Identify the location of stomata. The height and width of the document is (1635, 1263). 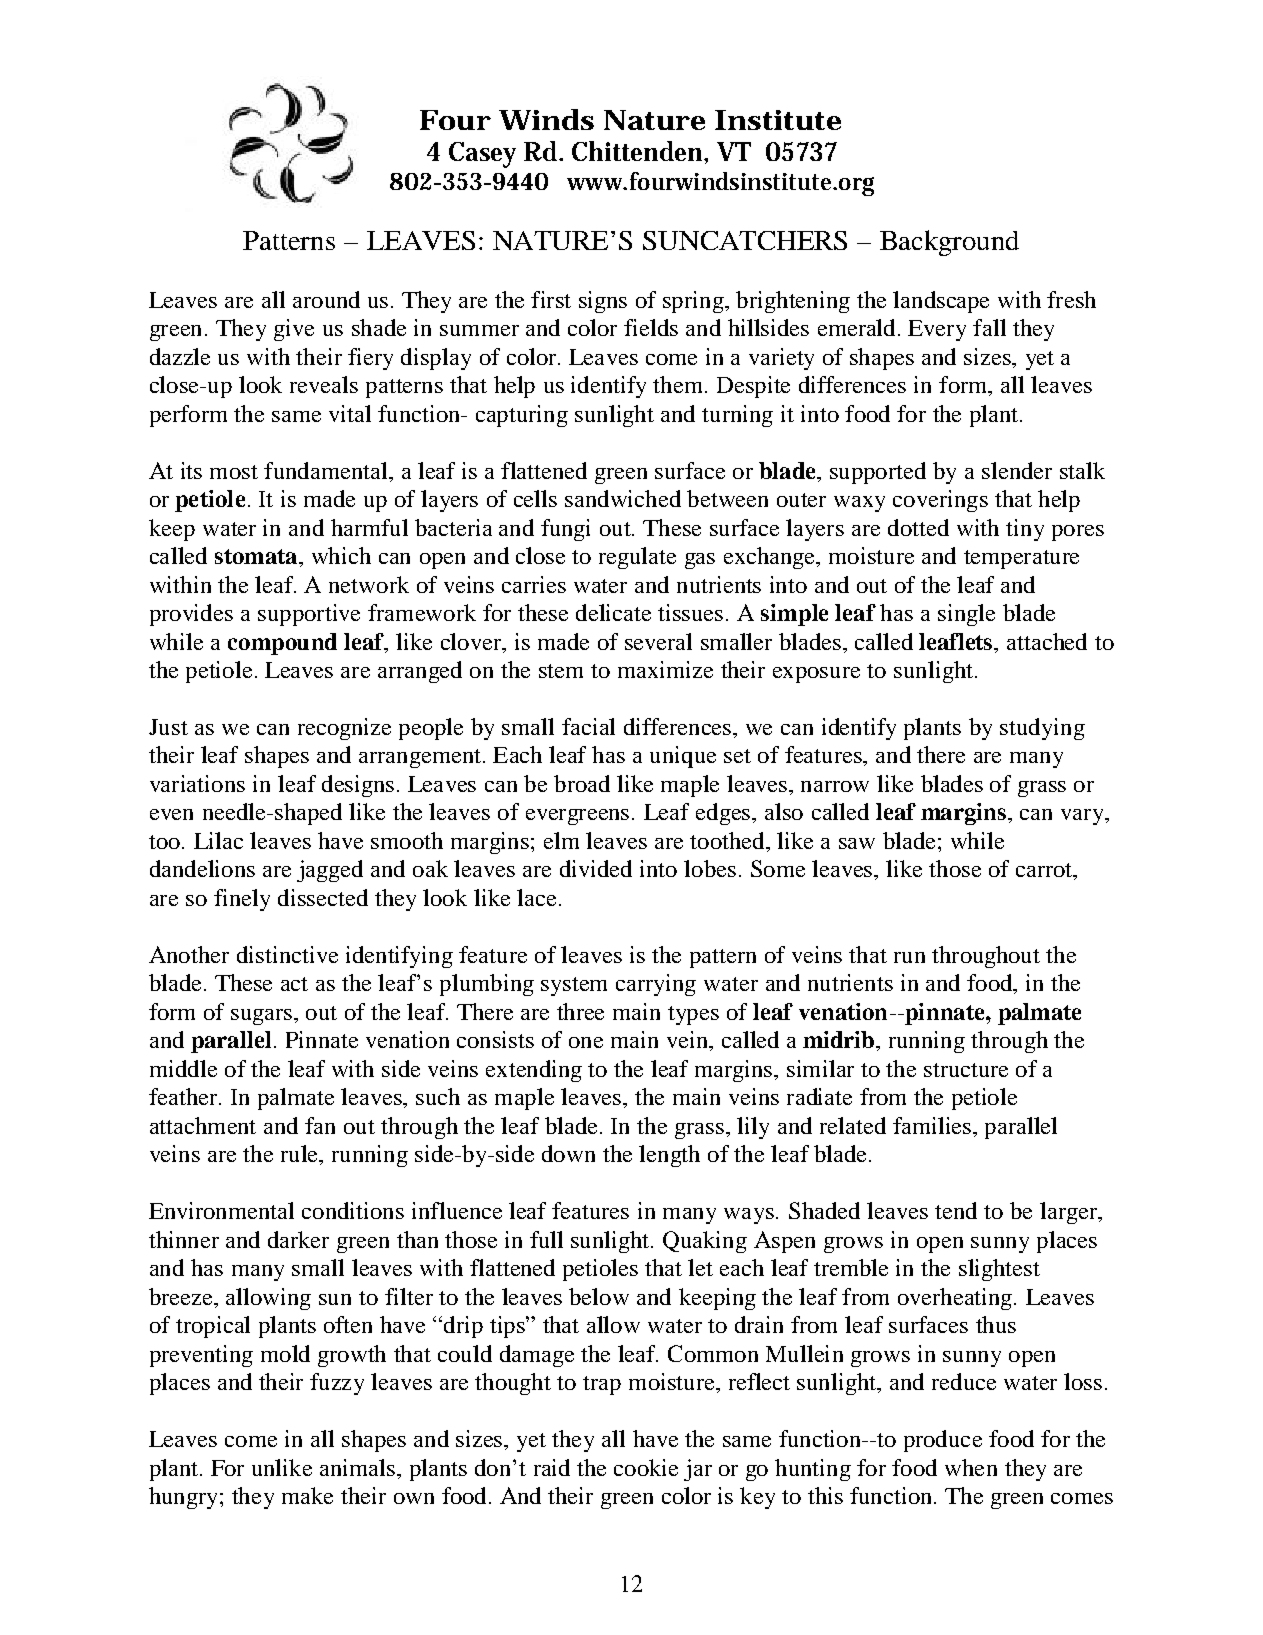
(257, 556).
